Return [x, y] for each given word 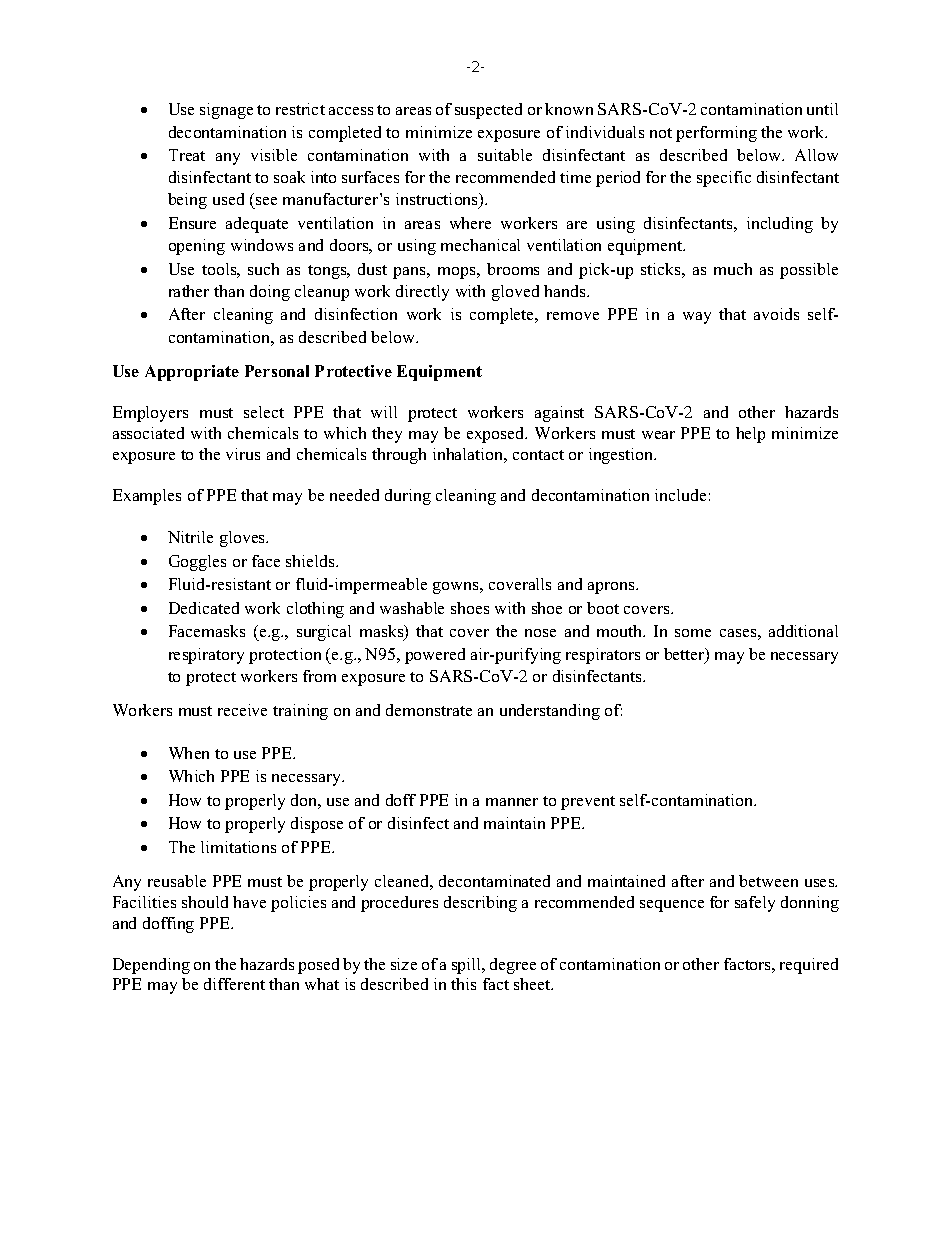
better [685, 655]
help [750, 435]
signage [226, 111]
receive [242, 710]
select [264, 412]
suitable [505, 155]
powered [435, 656]
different [234, 984]
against [559, 414]
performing [716, 134]
